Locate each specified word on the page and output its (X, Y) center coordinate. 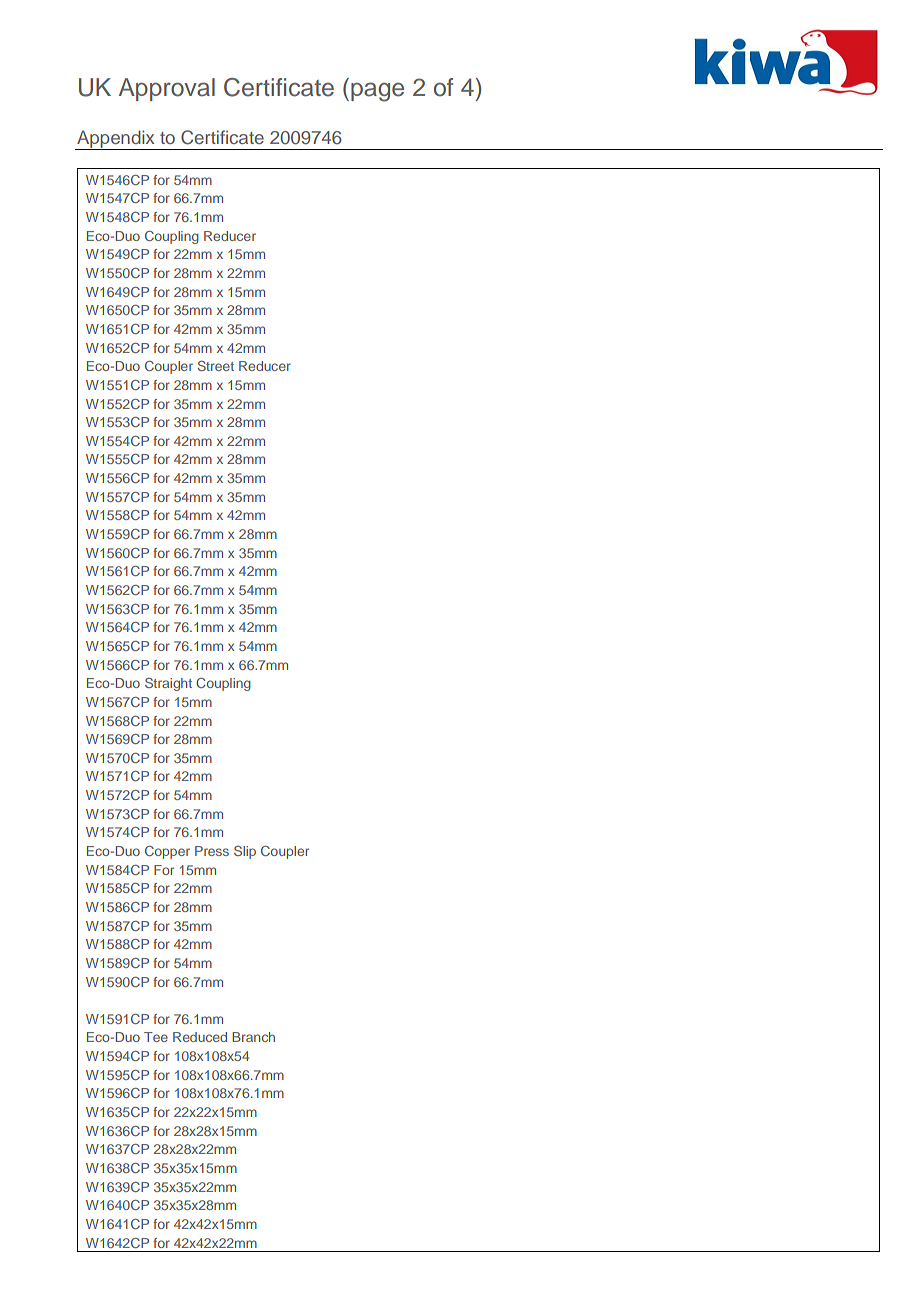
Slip (245, 852)
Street (216, 366)
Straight (168, 684)
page (377, 92)
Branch (253, 1037)
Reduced (200, 1037)
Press (212, 851)
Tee (156, 1037)
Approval (167, 89)
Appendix (116, 140)
